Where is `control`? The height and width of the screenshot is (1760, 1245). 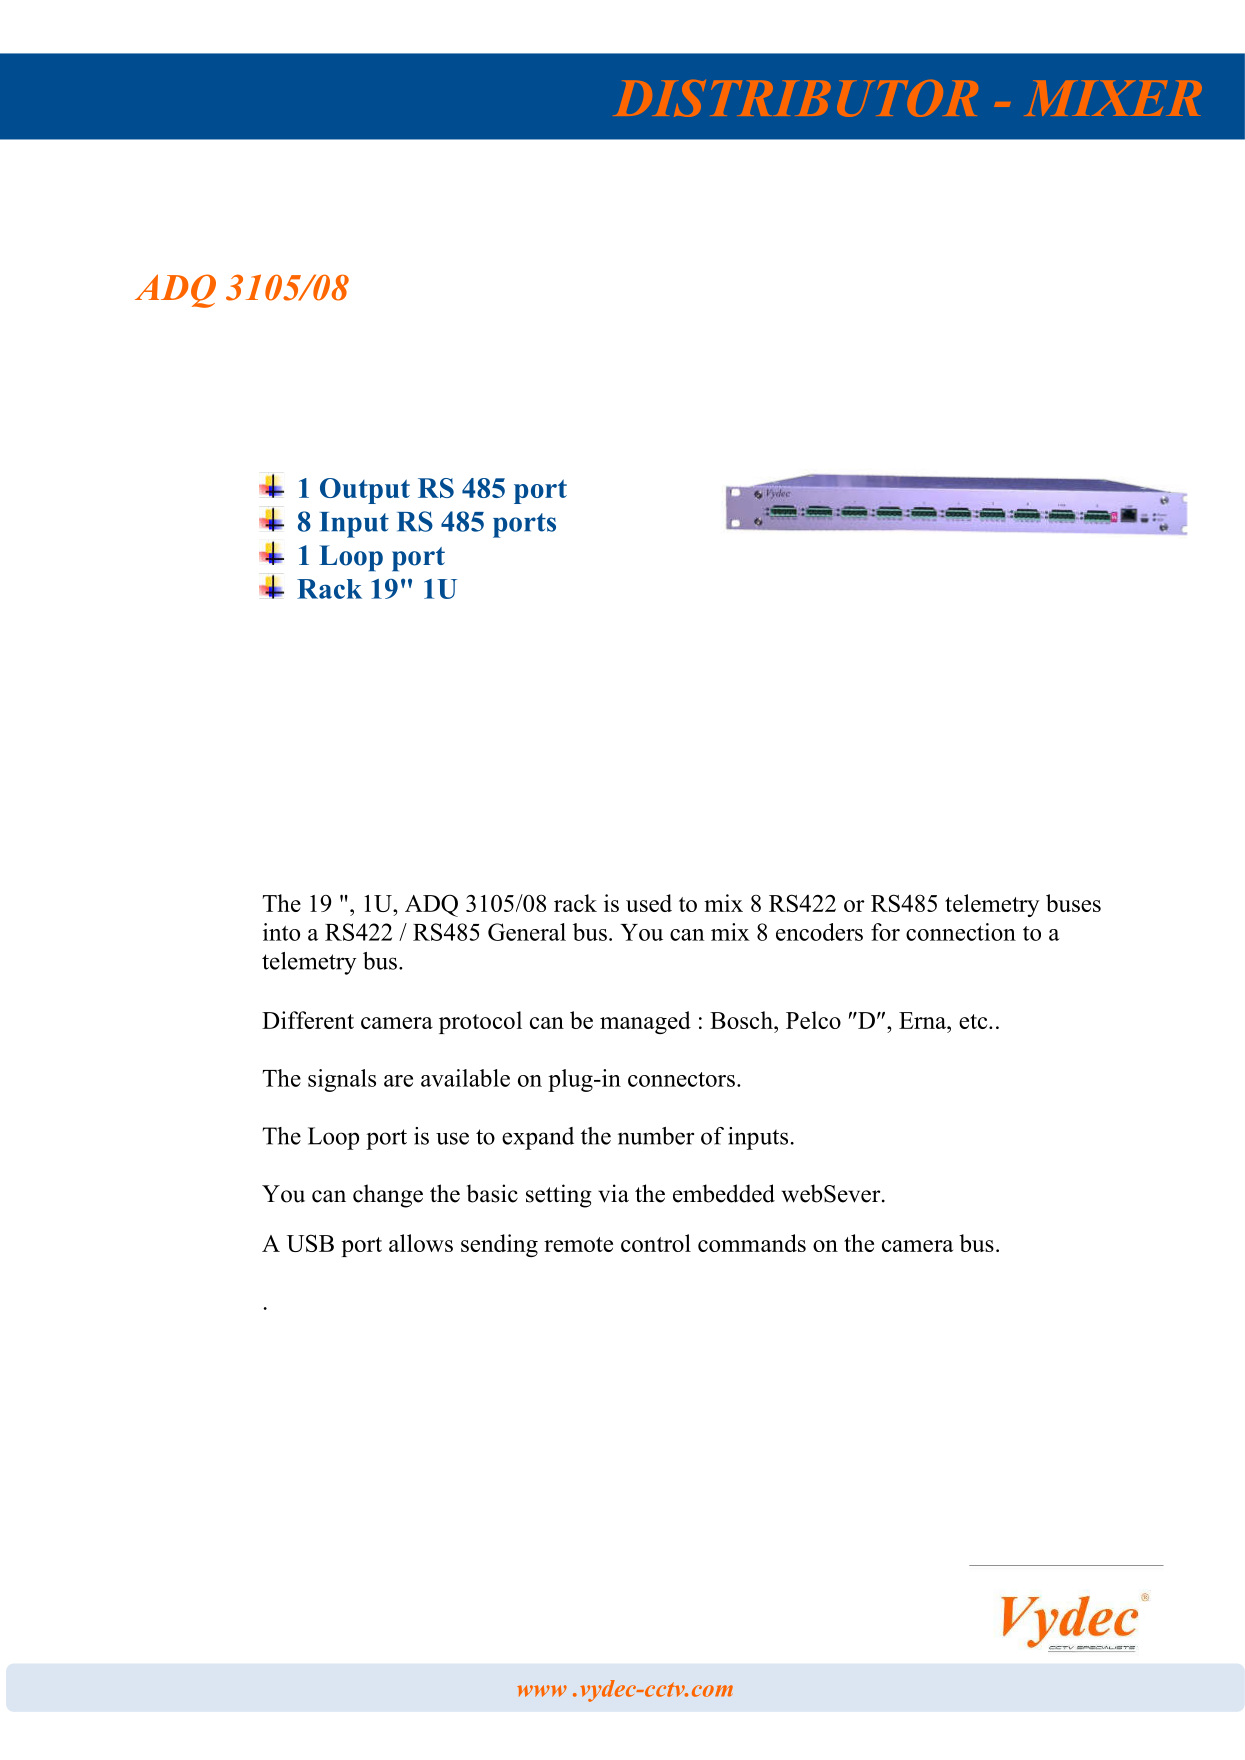
control is located at coordinates (656, 1243).
